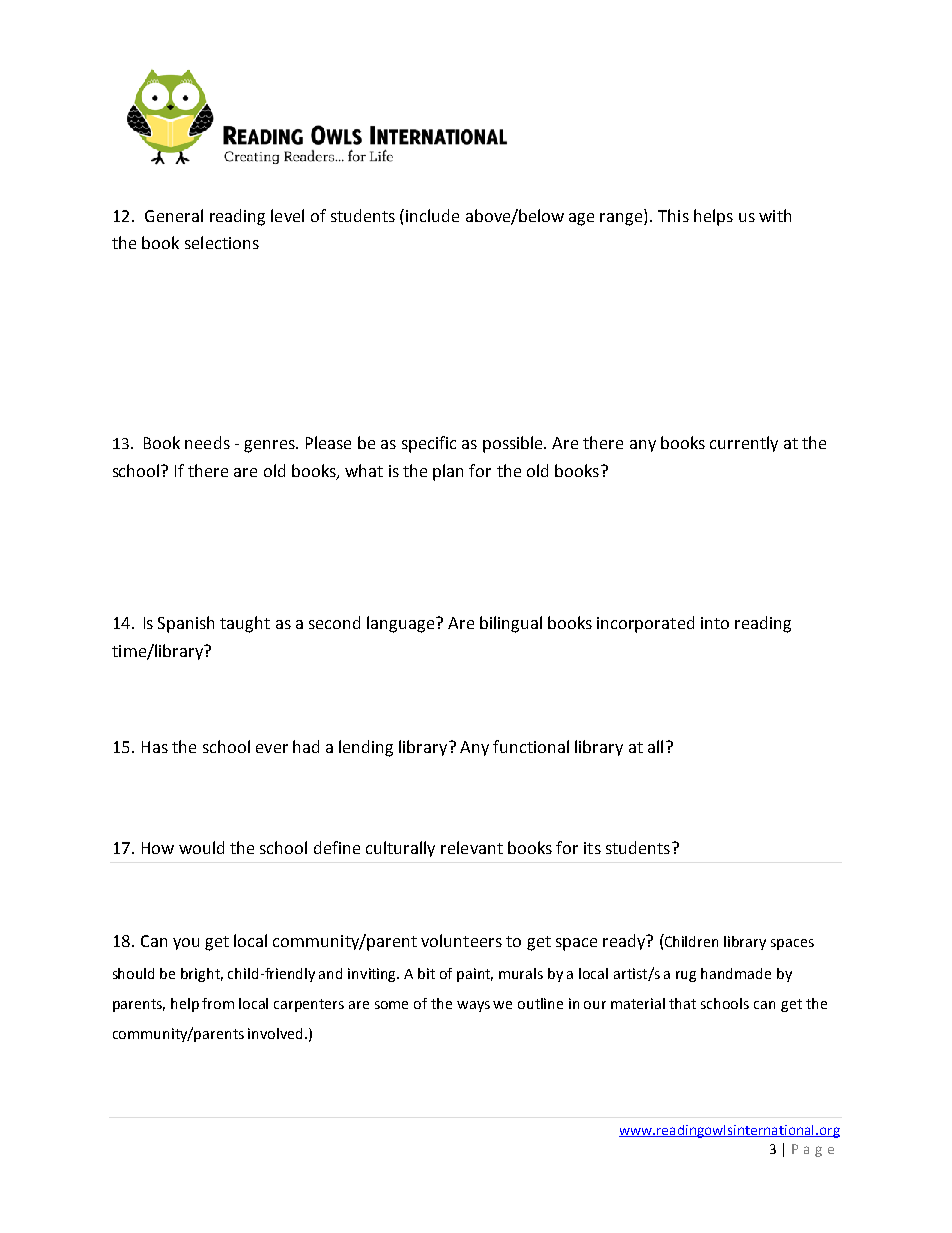 This page has width=952, height=1233. Describe the element at coordinates (218, 1003) in the page. I see `from` at that location.
